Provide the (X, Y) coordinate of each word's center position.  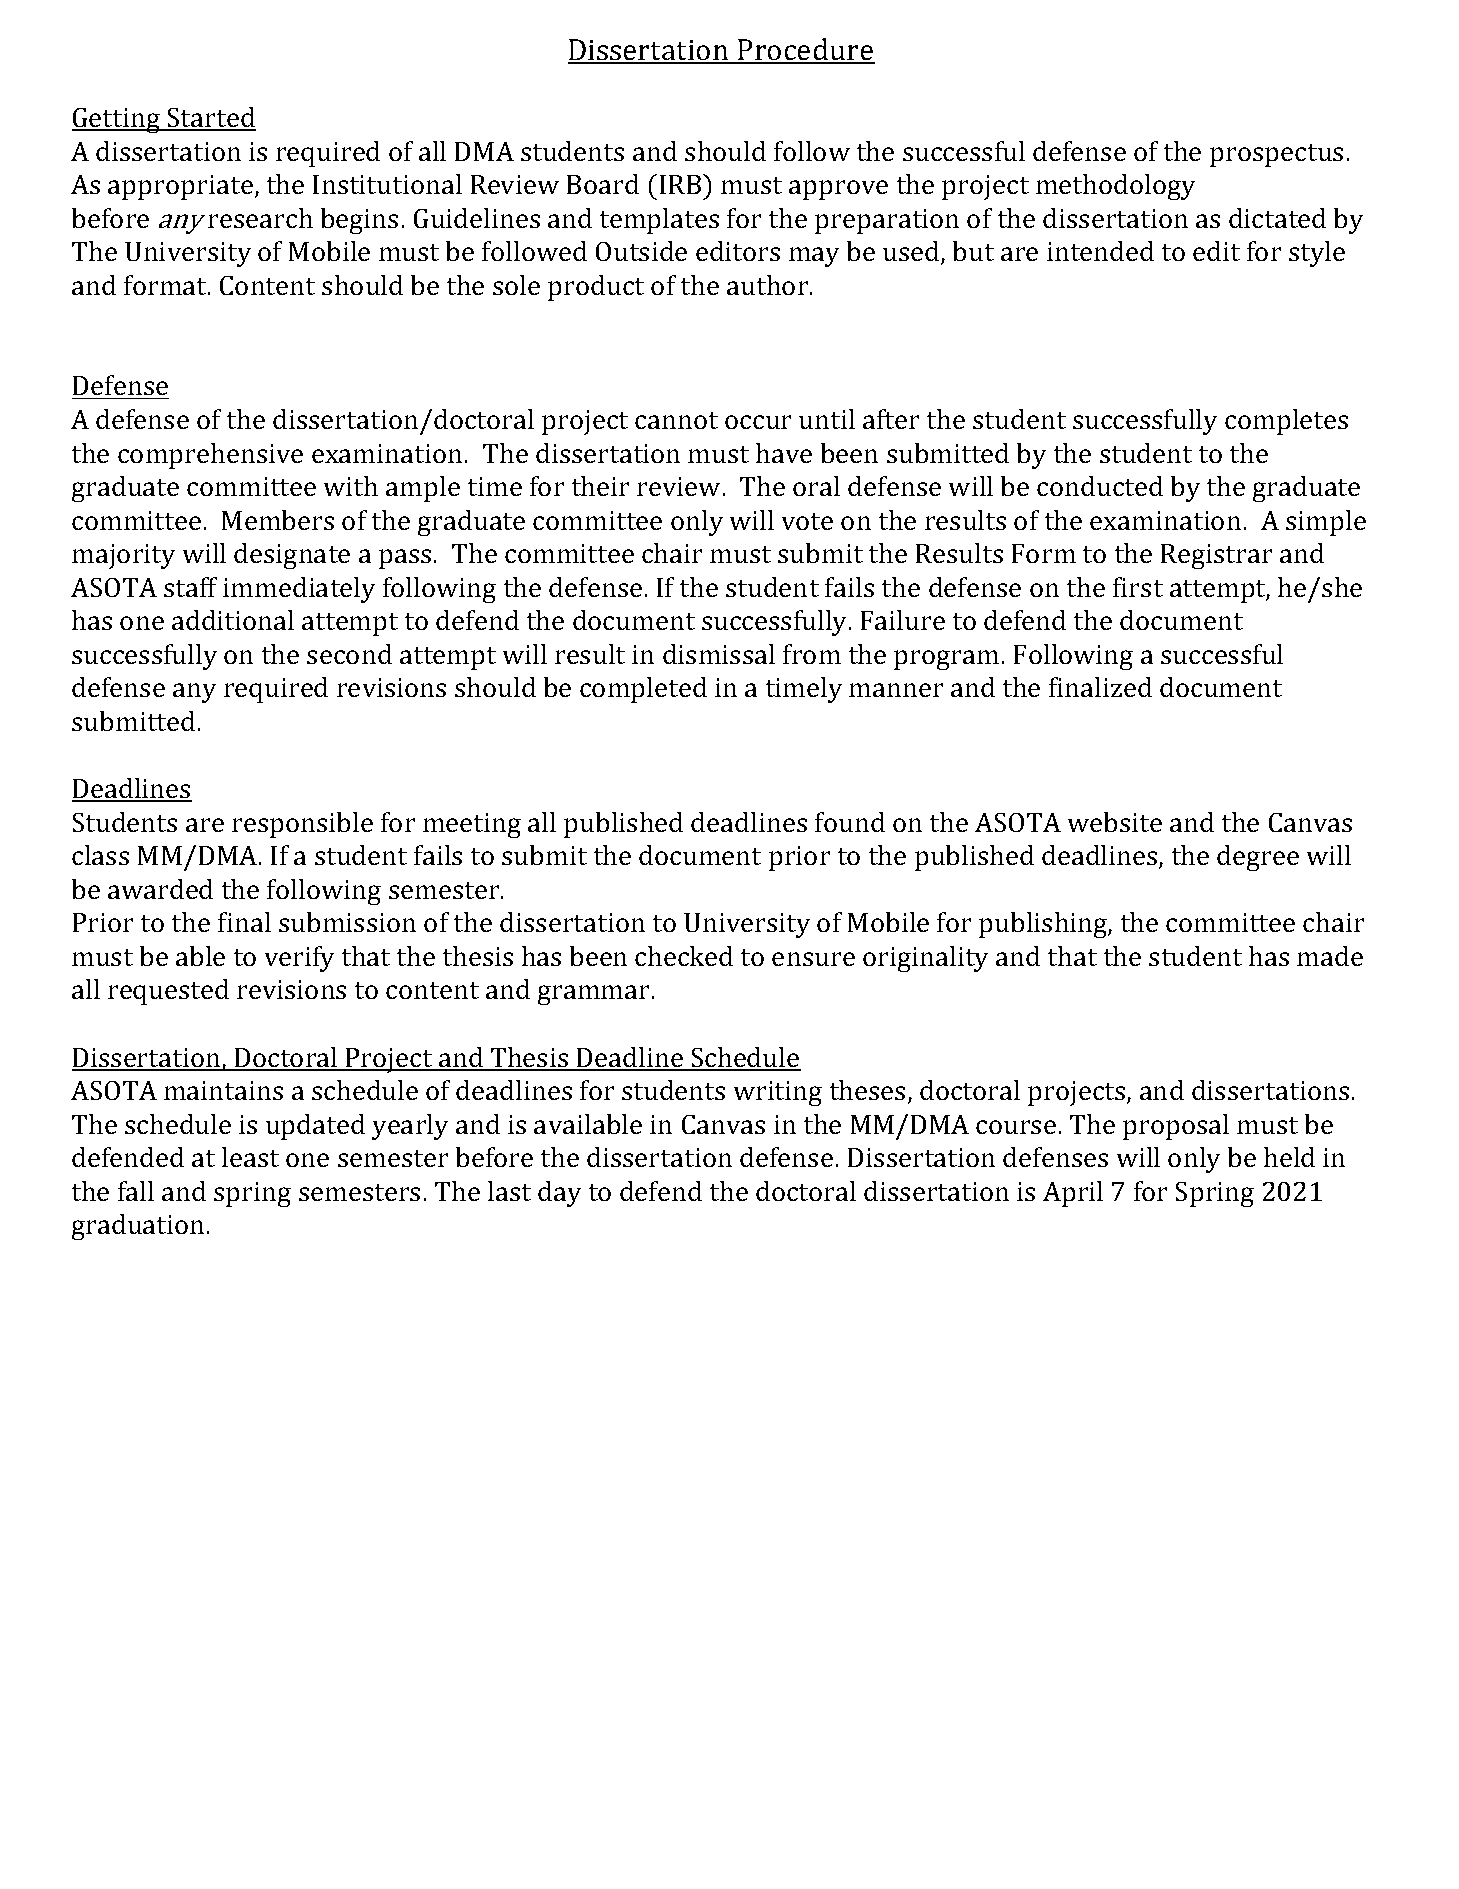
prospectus (1276, 155)
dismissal (719, 654)
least (250, 1157)
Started (211, 118)
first (1138, 587)
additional (233, 620)
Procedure (805, 50)
